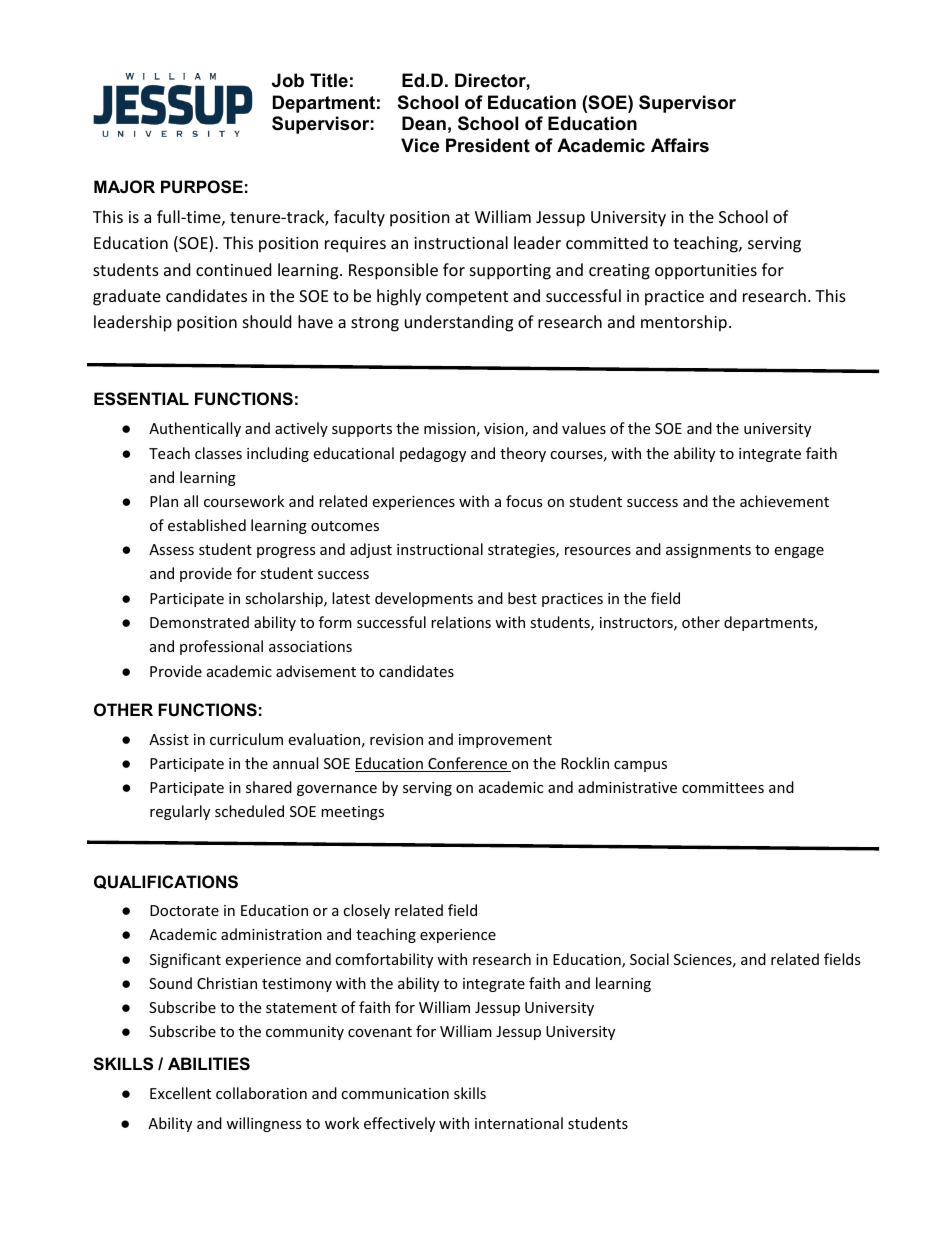 The width and height of the page is (952, 1233). I want to click on Dean, so click(424, 123).
